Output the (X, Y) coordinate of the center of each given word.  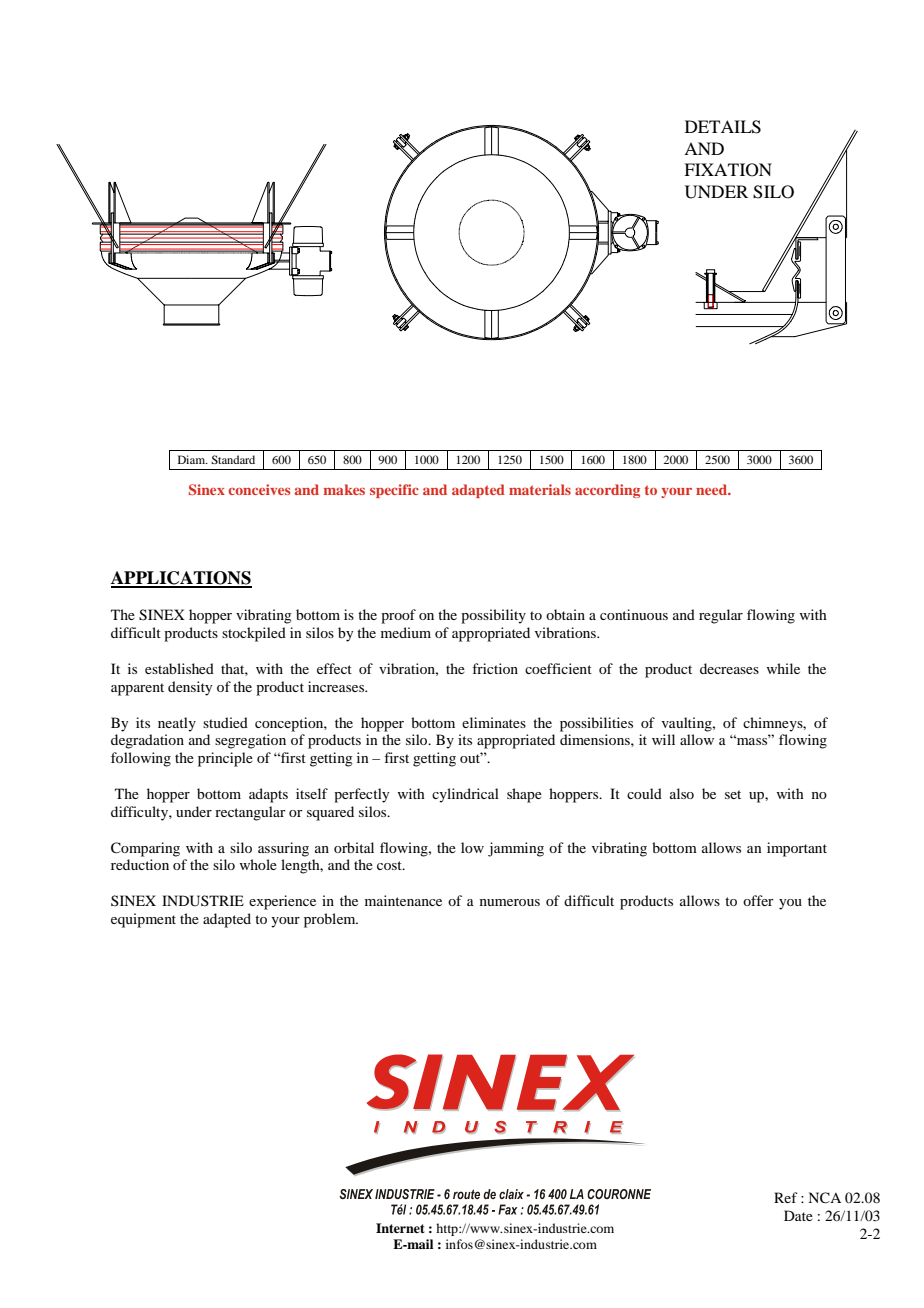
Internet (400, 1228)
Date (798, 1215)
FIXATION (728, 170)
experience (282, 902)
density (190, 688)
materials (540, 489)
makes (344, 489)
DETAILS (723, 127)
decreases (729, 668)
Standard (233, 459)
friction (495, 668)
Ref (786, 1197)
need (712, 489)
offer (758, 900)
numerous (510, 902)
